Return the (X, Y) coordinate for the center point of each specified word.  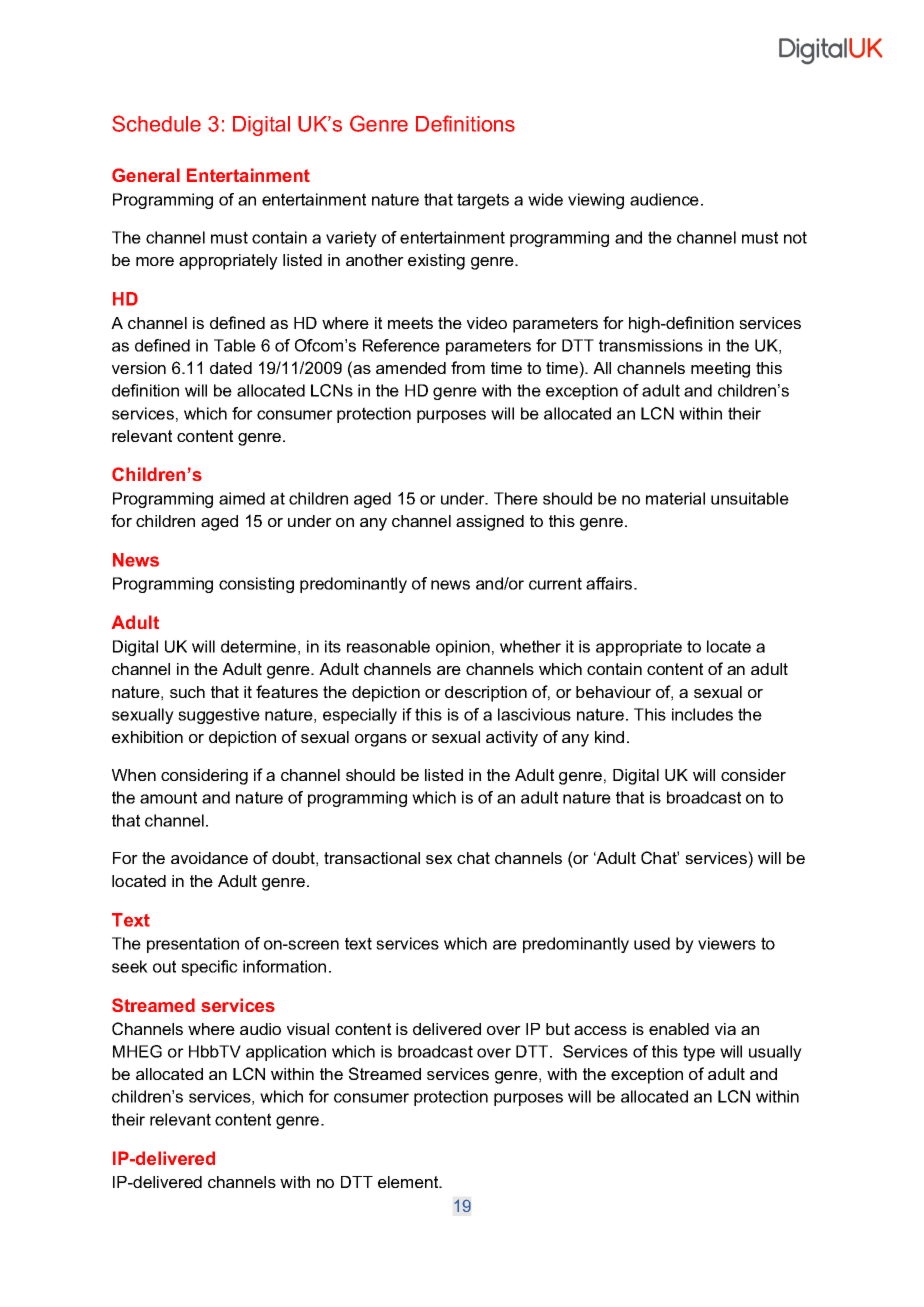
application (286, 1053)
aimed (242, 498)
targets (483, 201)
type (699, 1053)
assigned (490, 523)
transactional (372, 858)
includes (702, 714)
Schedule (156, 123)
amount (168, 797)
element (409, 1182)
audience (664, 199)
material (675, 498)
